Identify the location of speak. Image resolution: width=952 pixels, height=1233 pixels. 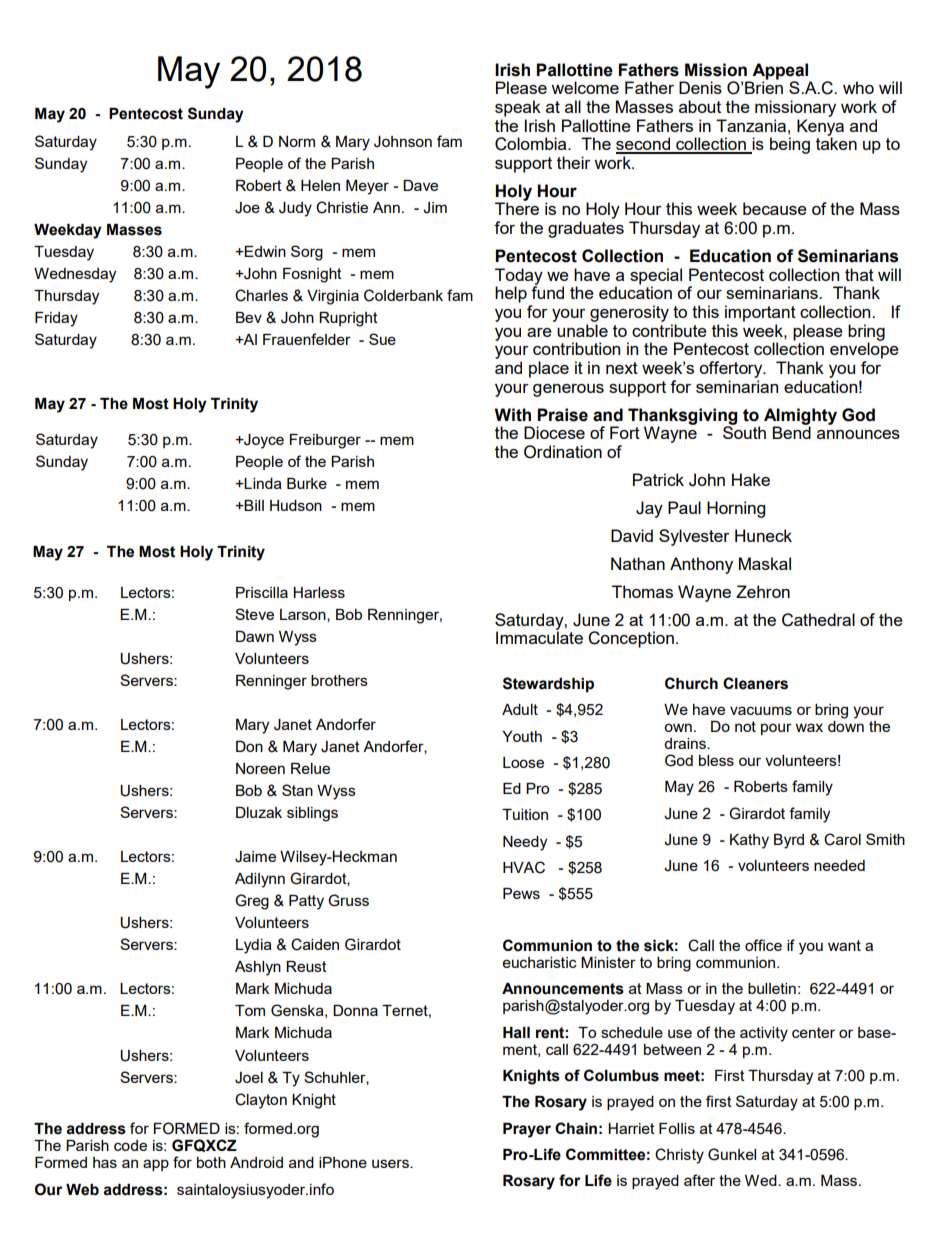
(518, 108).
